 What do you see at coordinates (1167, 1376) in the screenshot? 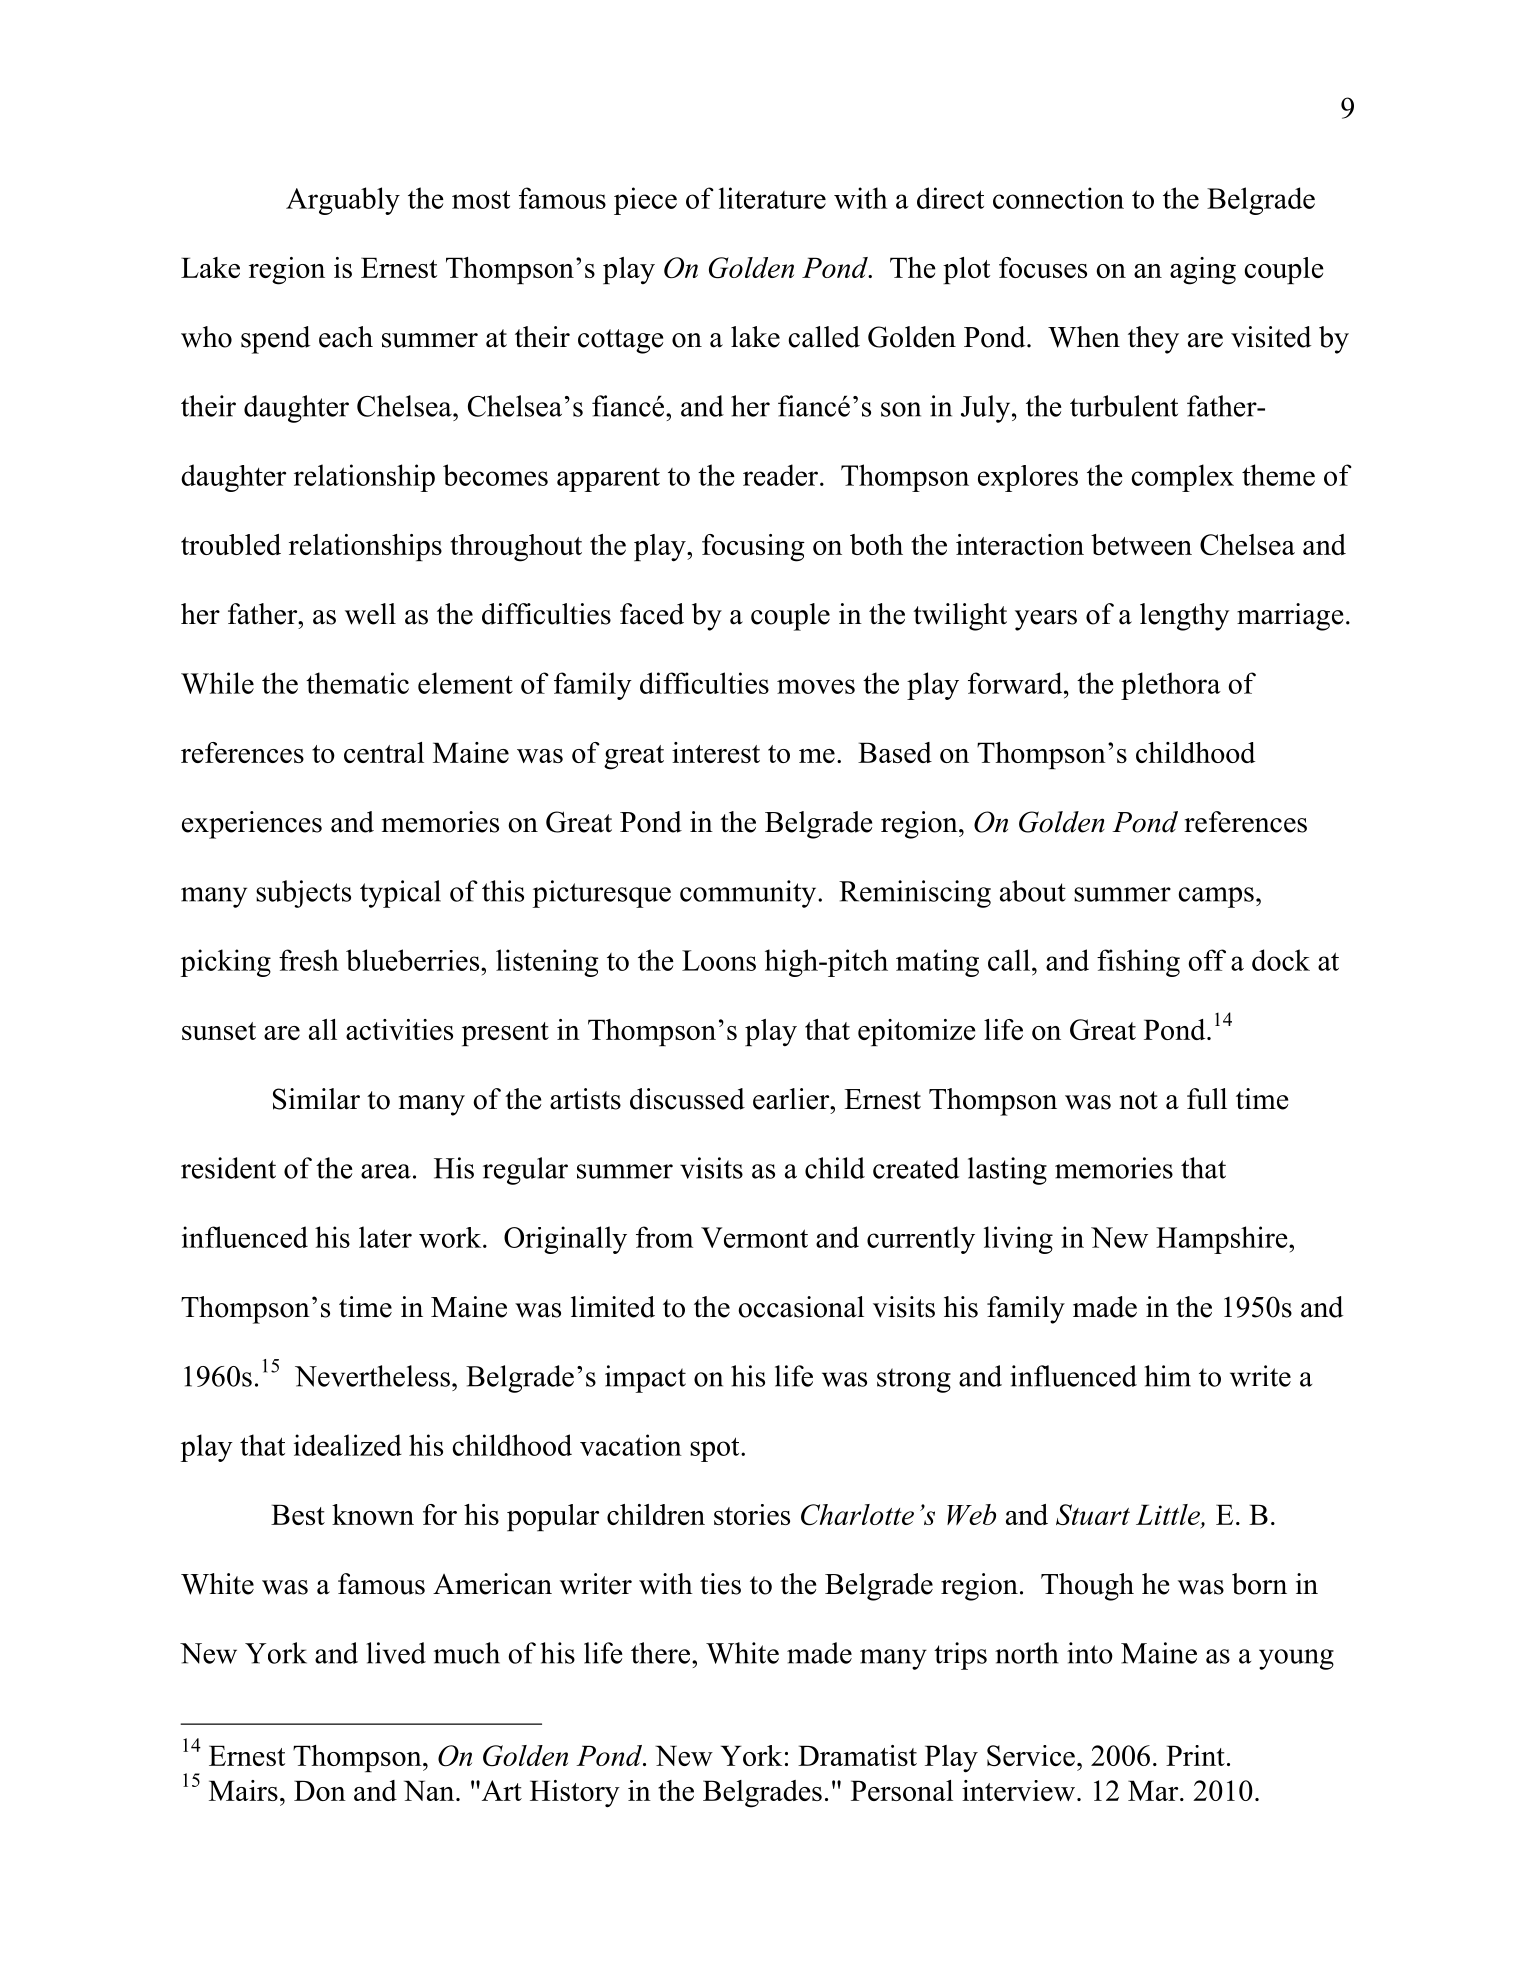
I see `him` at bounding box center [1167, 1376].
